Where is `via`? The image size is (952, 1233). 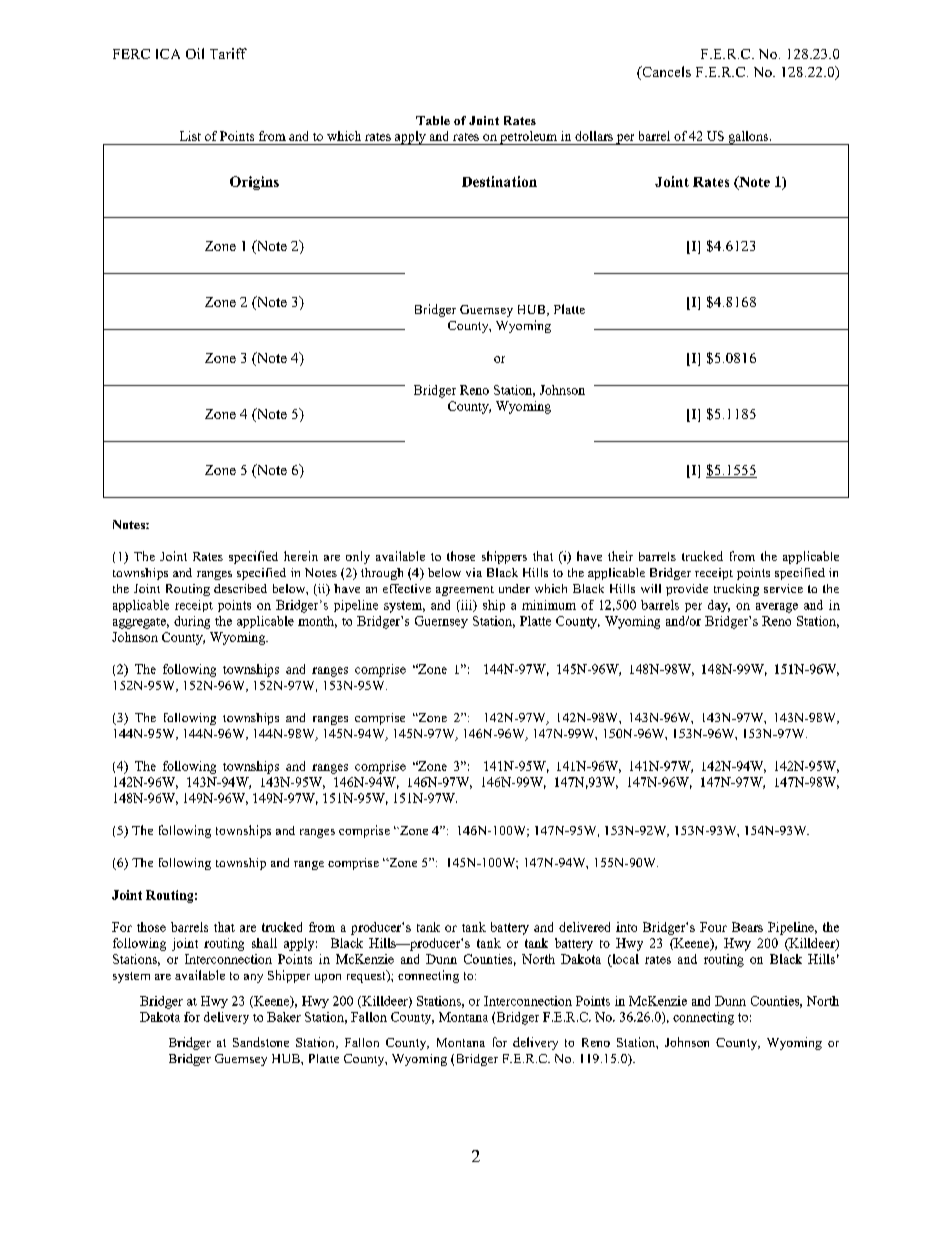
via is located at coordinates (474, 572).
